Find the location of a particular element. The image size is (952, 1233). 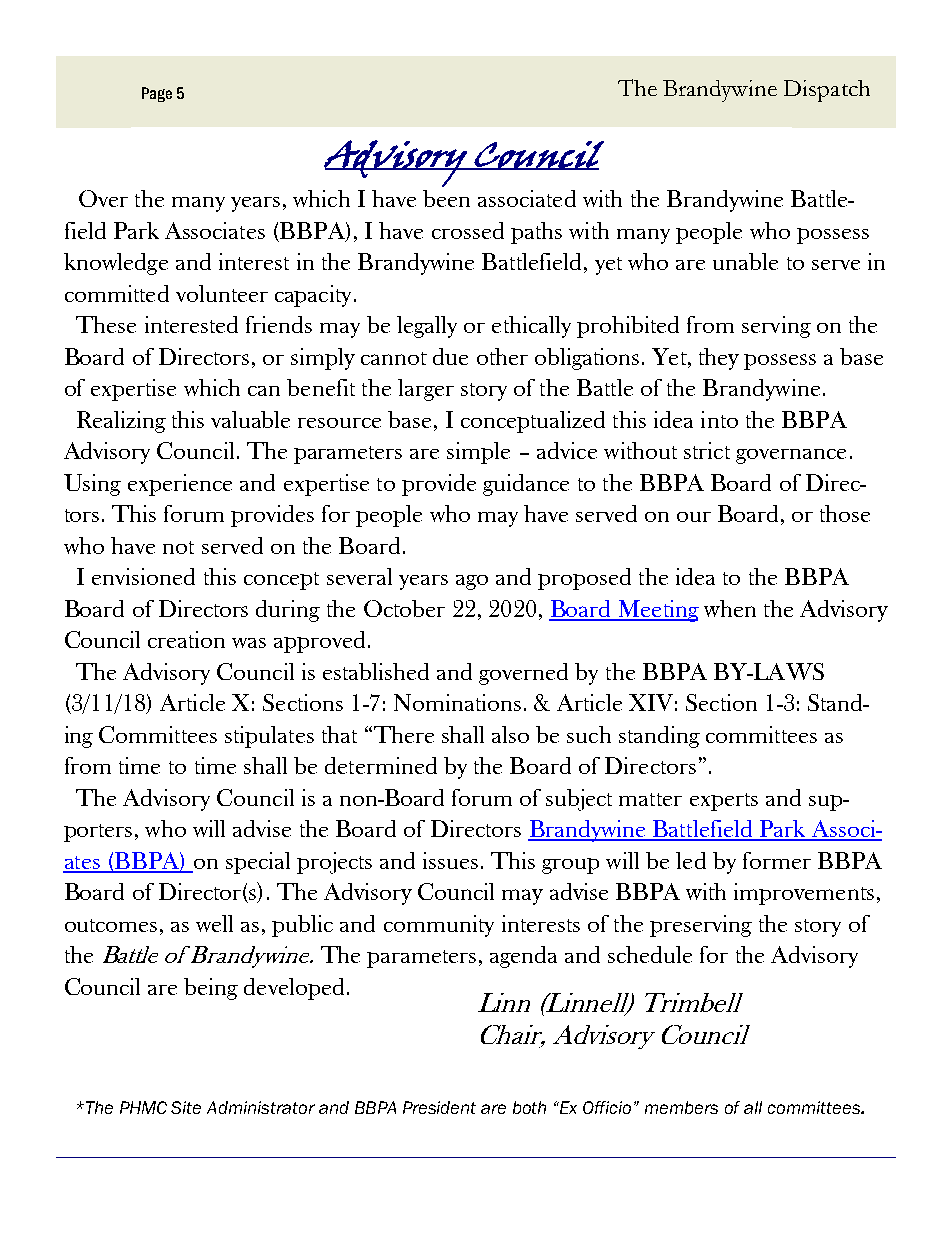

Page is located at coordinates (157, 94).
